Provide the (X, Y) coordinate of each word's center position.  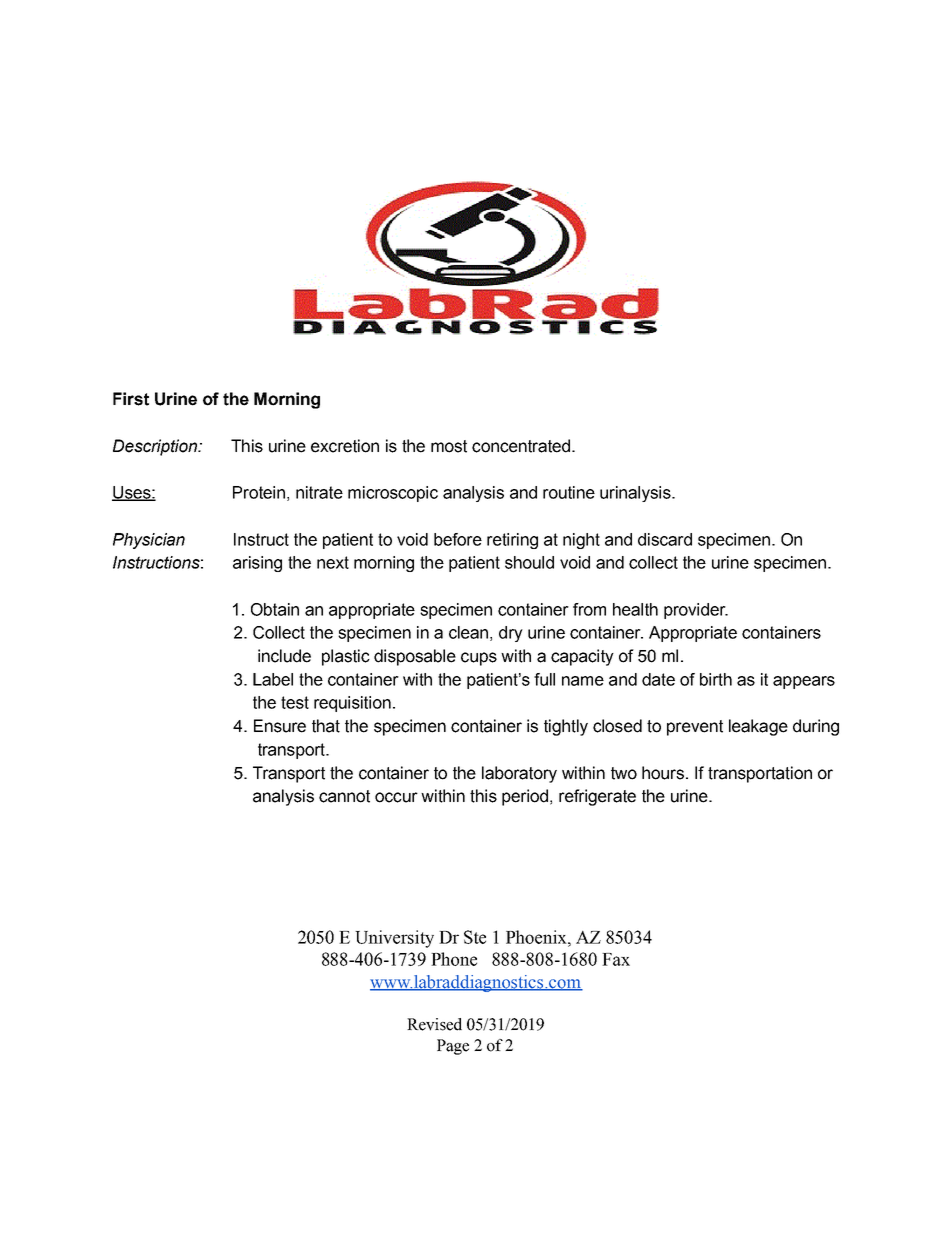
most (449, 446)
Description (156, 447)
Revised (434, 1024)
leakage (758, 727)
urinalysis (636, 494)
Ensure (280, 726)
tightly (566, 727)
